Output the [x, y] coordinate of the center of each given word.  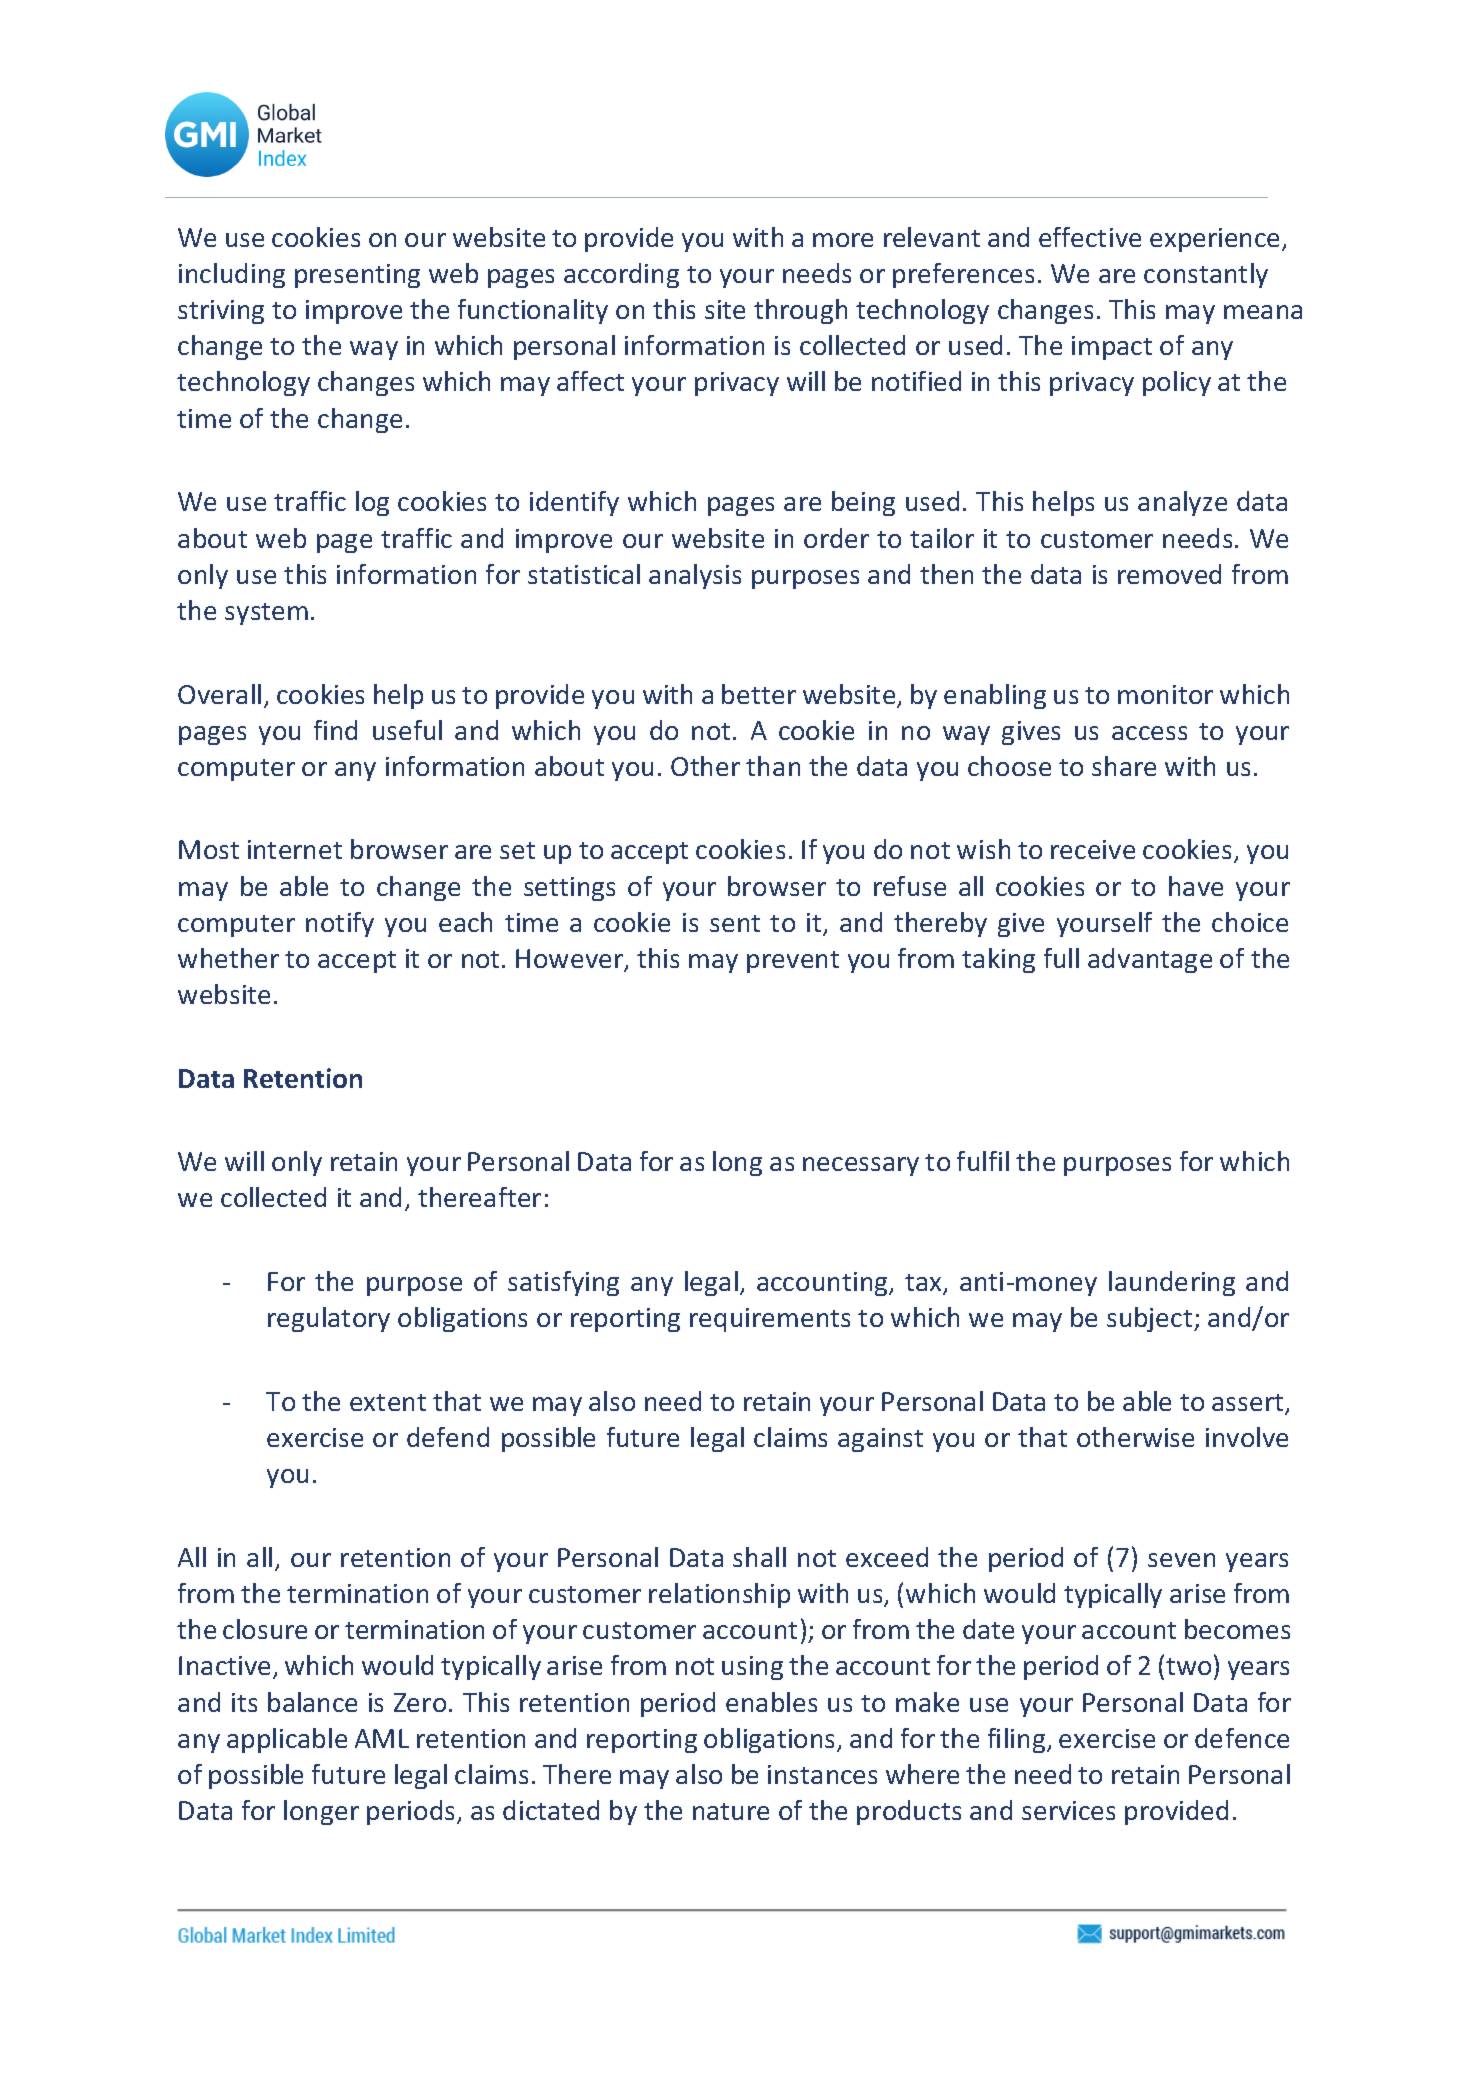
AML [382, 1738]
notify [340, 924]
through [800, 311]
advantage [1150, 960]
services [1068, 1810]
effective [1090, 237]
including [232, 275]
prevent [793, 962]
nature [731, 1811]
